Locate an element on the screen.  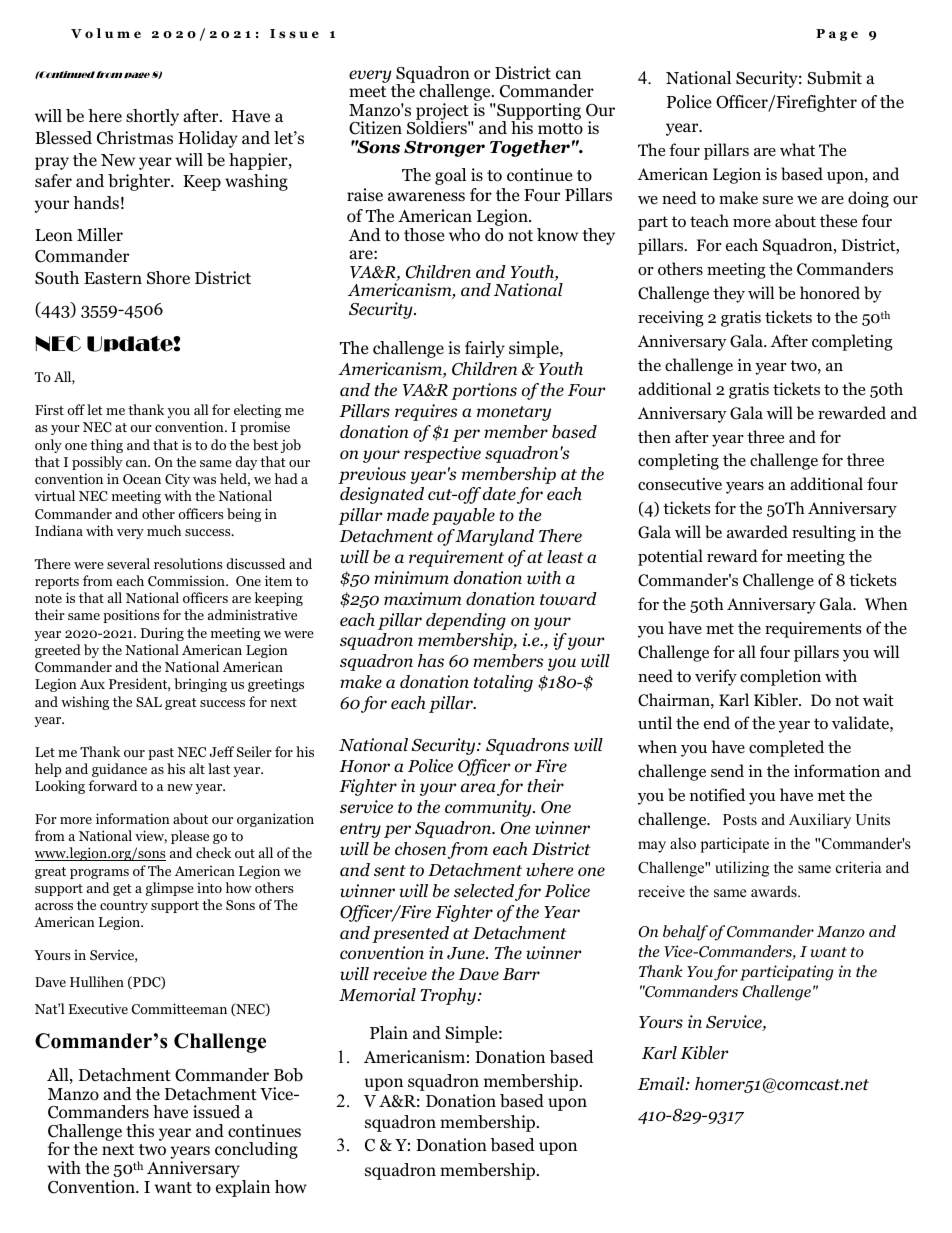
project is located at coordinates (443, 112).
